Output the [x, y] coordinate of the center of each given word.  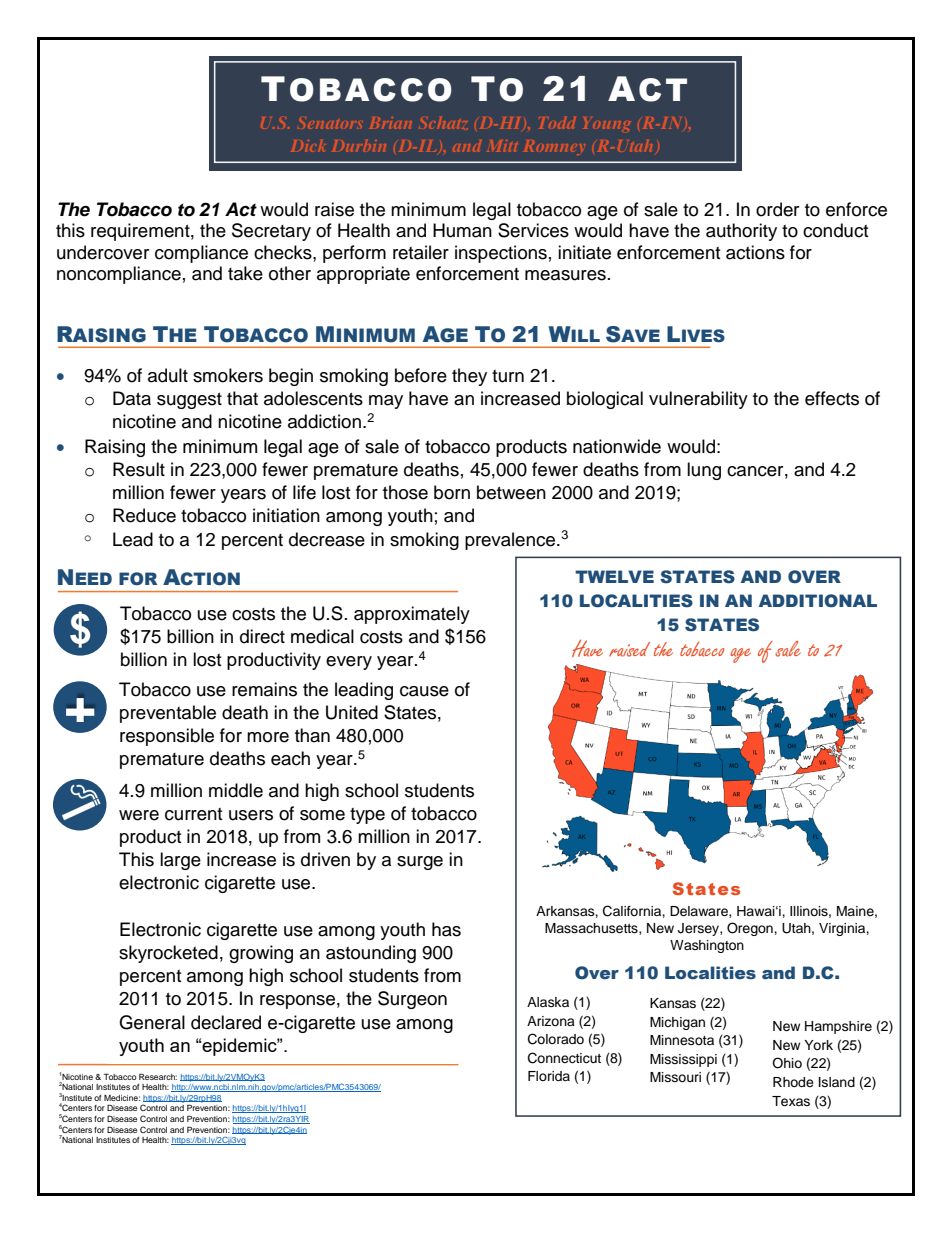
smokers [228, 375]
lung [704, 471]
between [511, 492]
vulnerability [698, 400]
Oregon [751, 929]
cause [424, 691]
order [777, 209]
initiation [286, 515]
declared [226, 1022]
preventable [168, 714]
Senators [330, 124]
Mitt [502, 146]
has [446, 929]
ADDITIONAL [818, 601]
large [180, 861]
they [469, 377]
